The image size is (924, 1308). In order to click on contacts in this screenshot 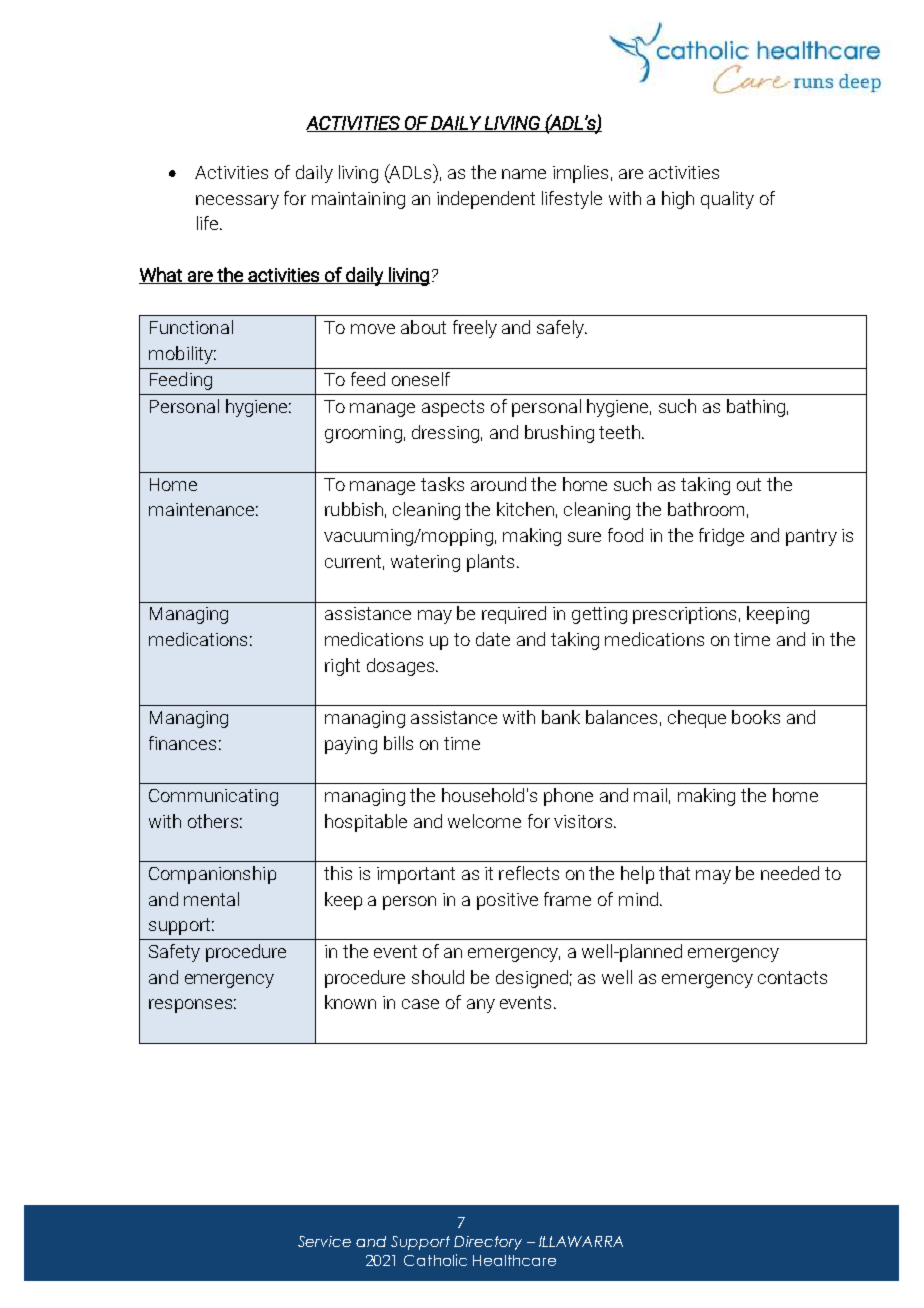, I will do `click(792, 977)`.
